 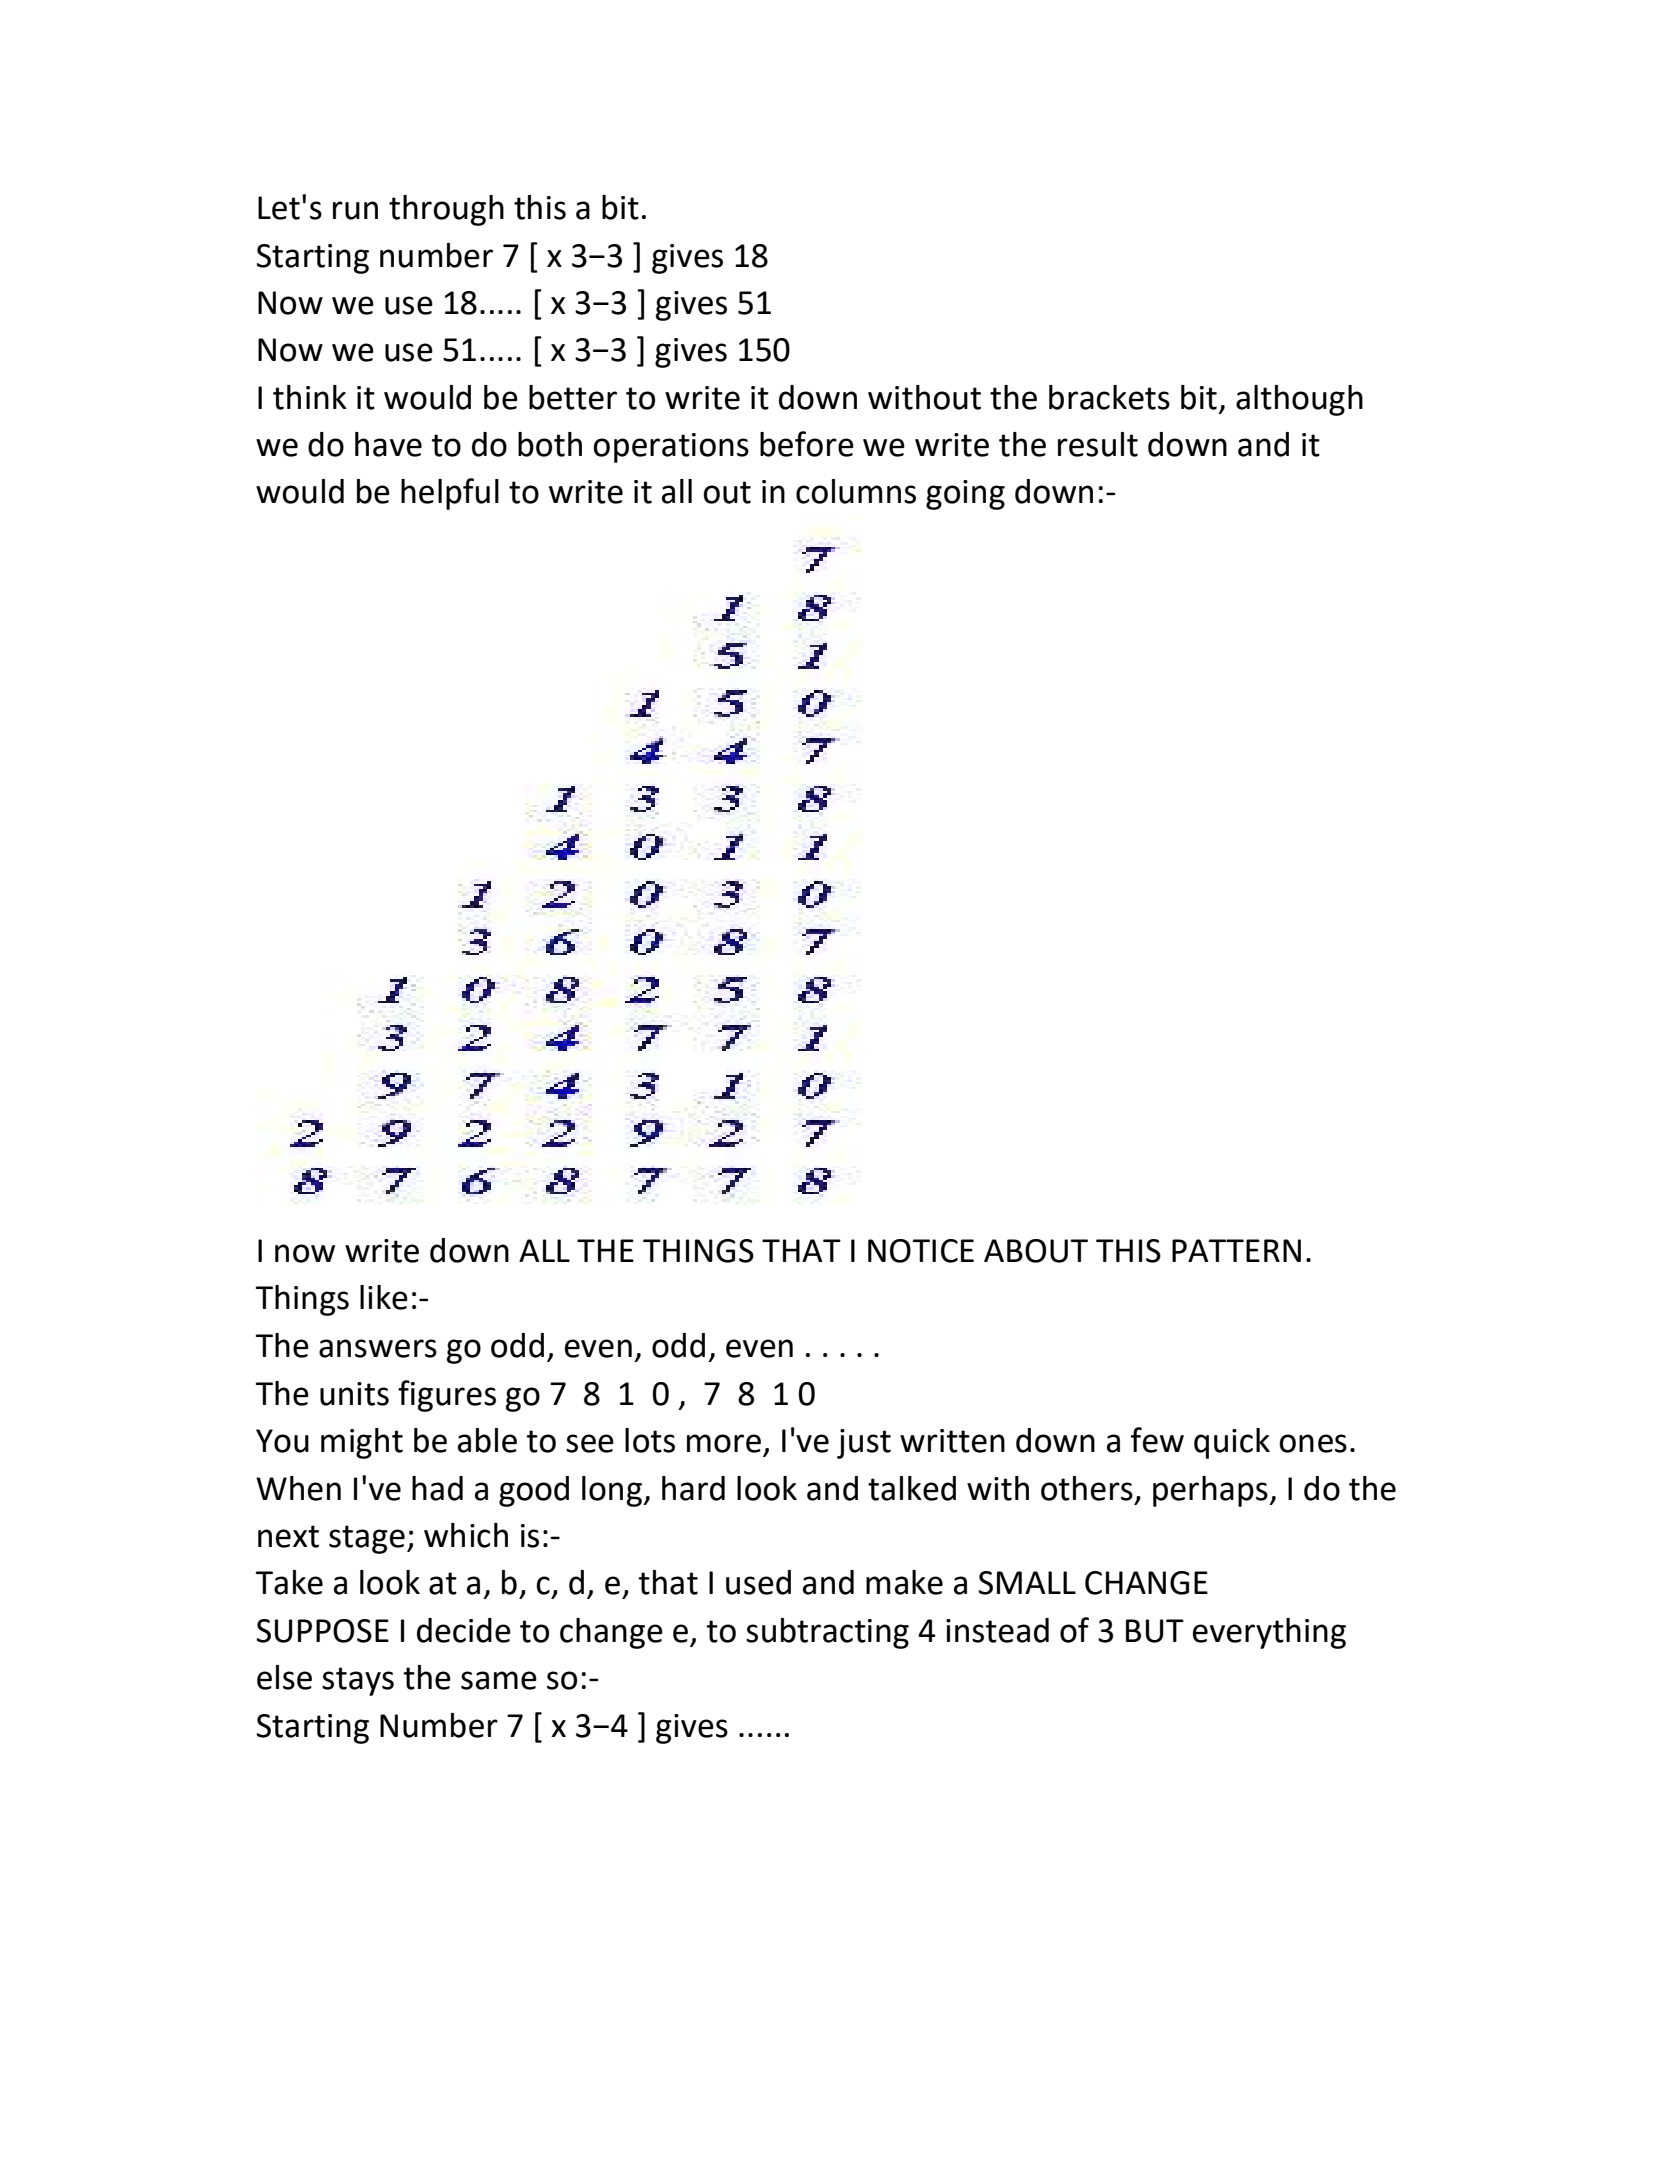 What do you see at coordinates (921, 1251) in the image?
I see `NOTICE` at bounding box center [921, 1251].
